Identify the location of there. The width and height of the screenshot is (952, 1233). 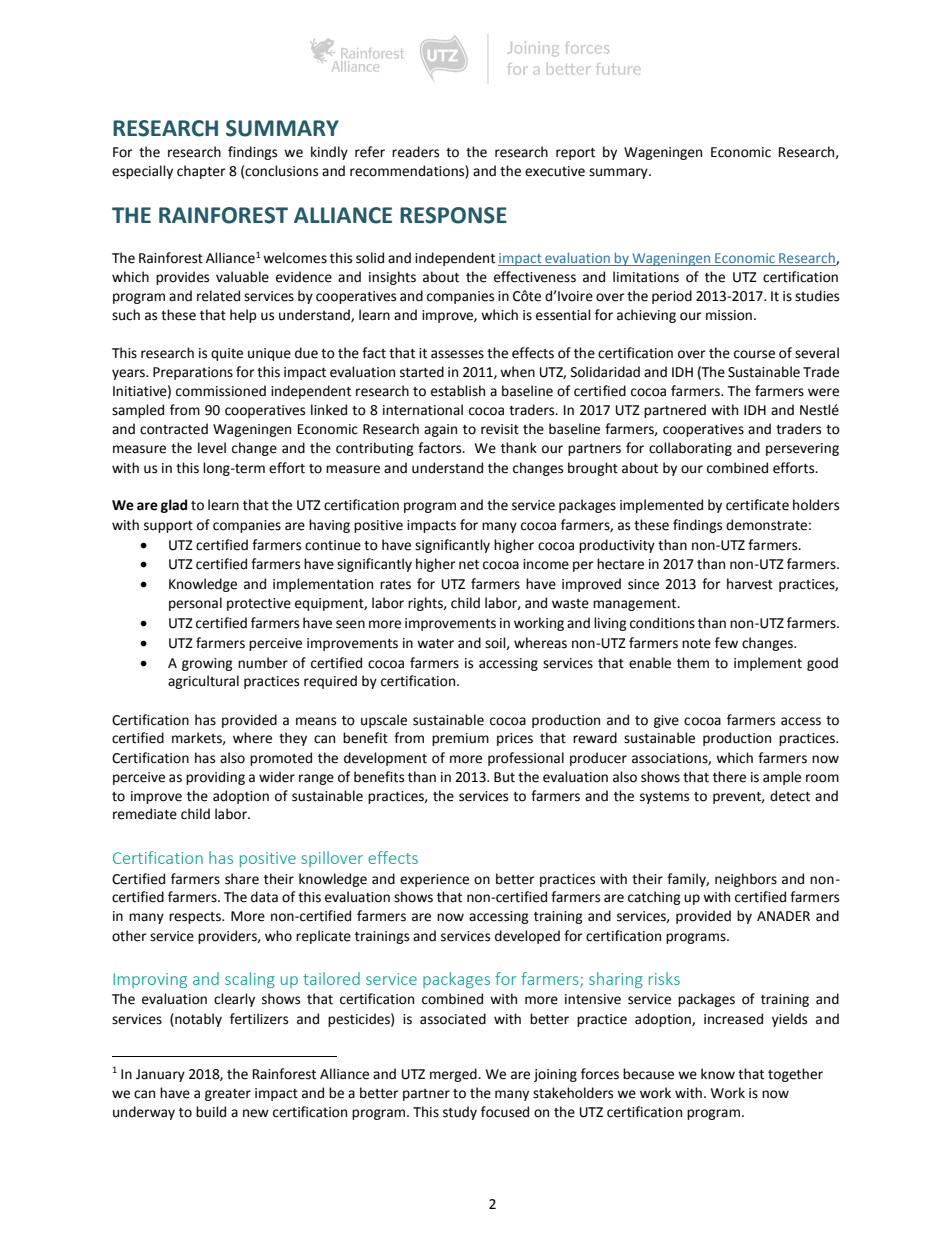
(729, 777).
